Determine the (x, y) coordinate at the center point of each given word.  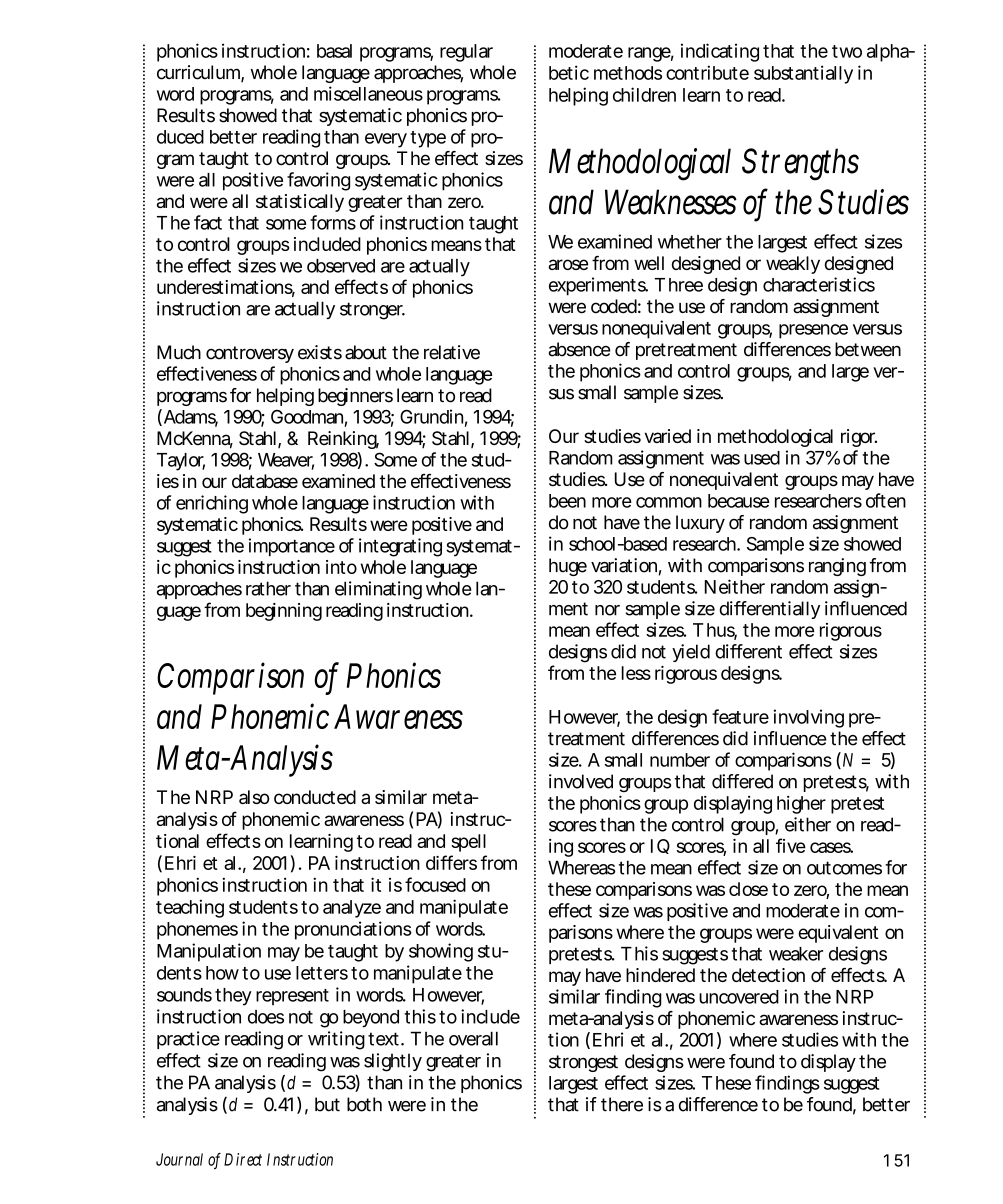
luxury (700, 524)
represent (292, 997)
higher (801, 805)
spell (468, 843)
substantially (803, 74)
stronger (372, 311)
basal (334, 51)
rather (268, 588)
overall (473, 1038)
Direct (243, 1159)
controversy (250, 354)
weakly (793, 265)
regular (466, 53)
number (680, 760)
